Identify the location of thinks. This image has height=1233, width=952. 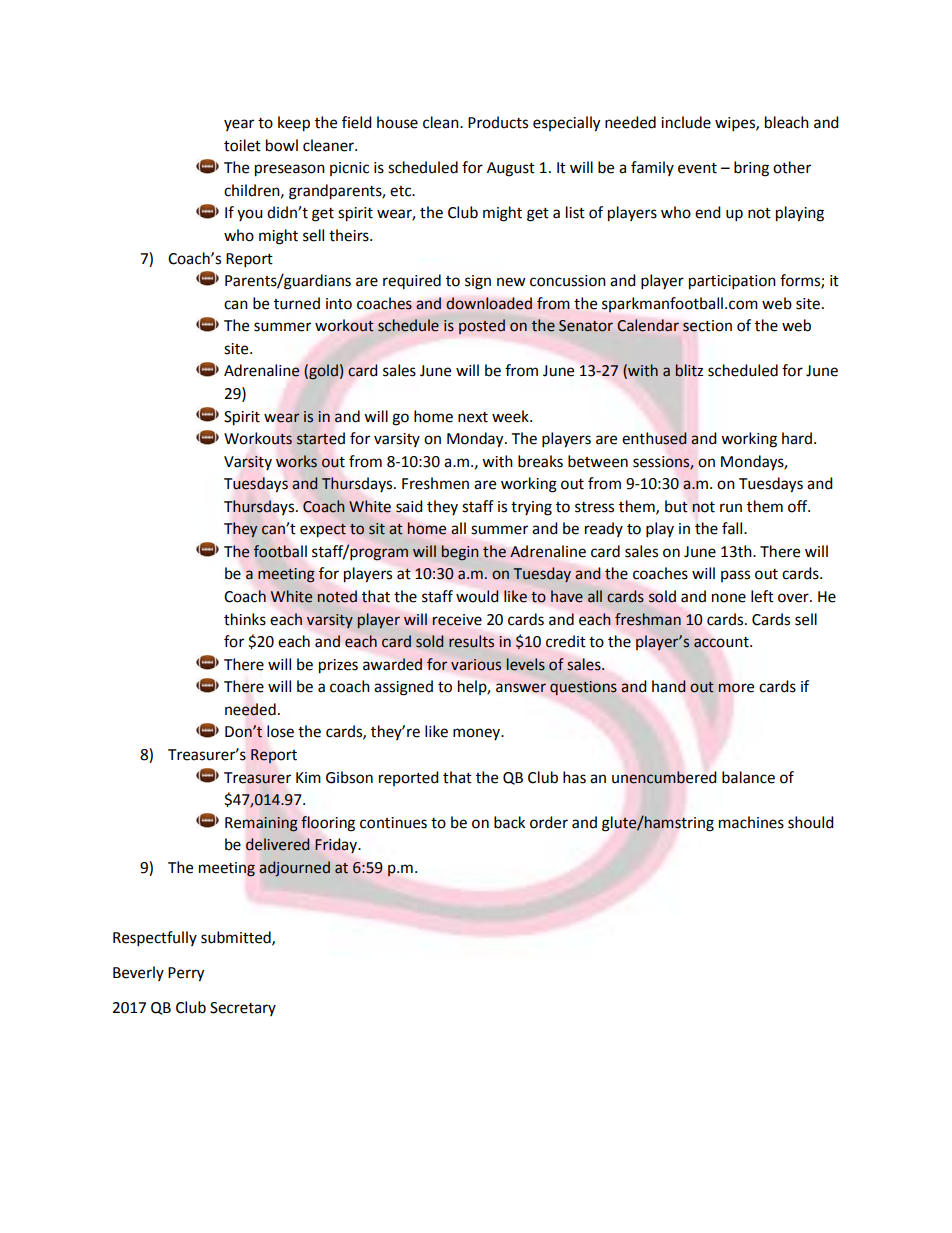
(245, 619).
